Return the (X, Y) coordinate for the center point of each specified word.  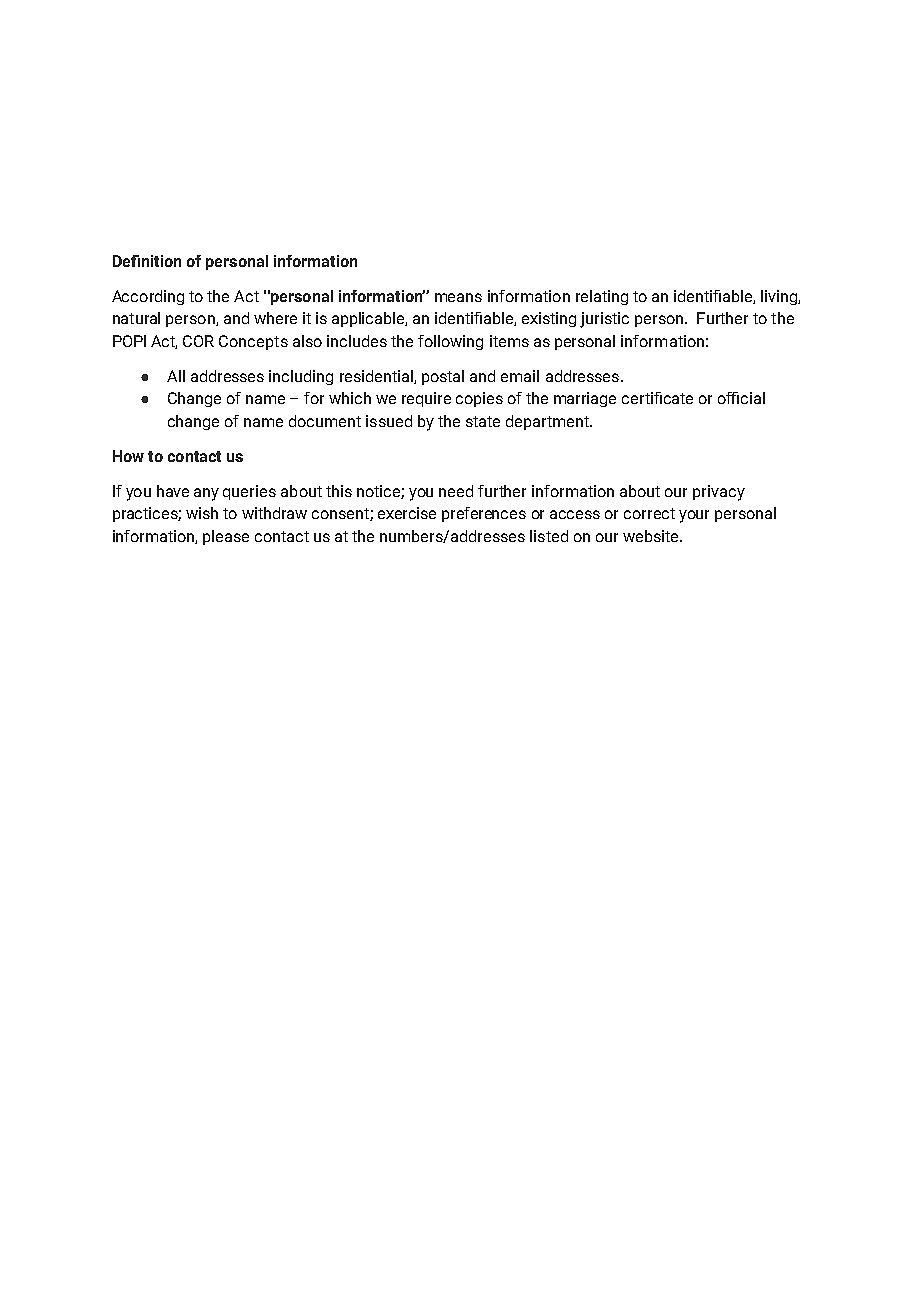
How (128, 456)
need (456, 491)
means (458, 297)
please (226, 537)
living (780, 297)
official (741, 398)
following (450, 342)
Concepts (253, 342)
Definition (147, 261)
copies (479, 399)
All (176, 376)
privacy (719, 493)
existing (549, 319)
